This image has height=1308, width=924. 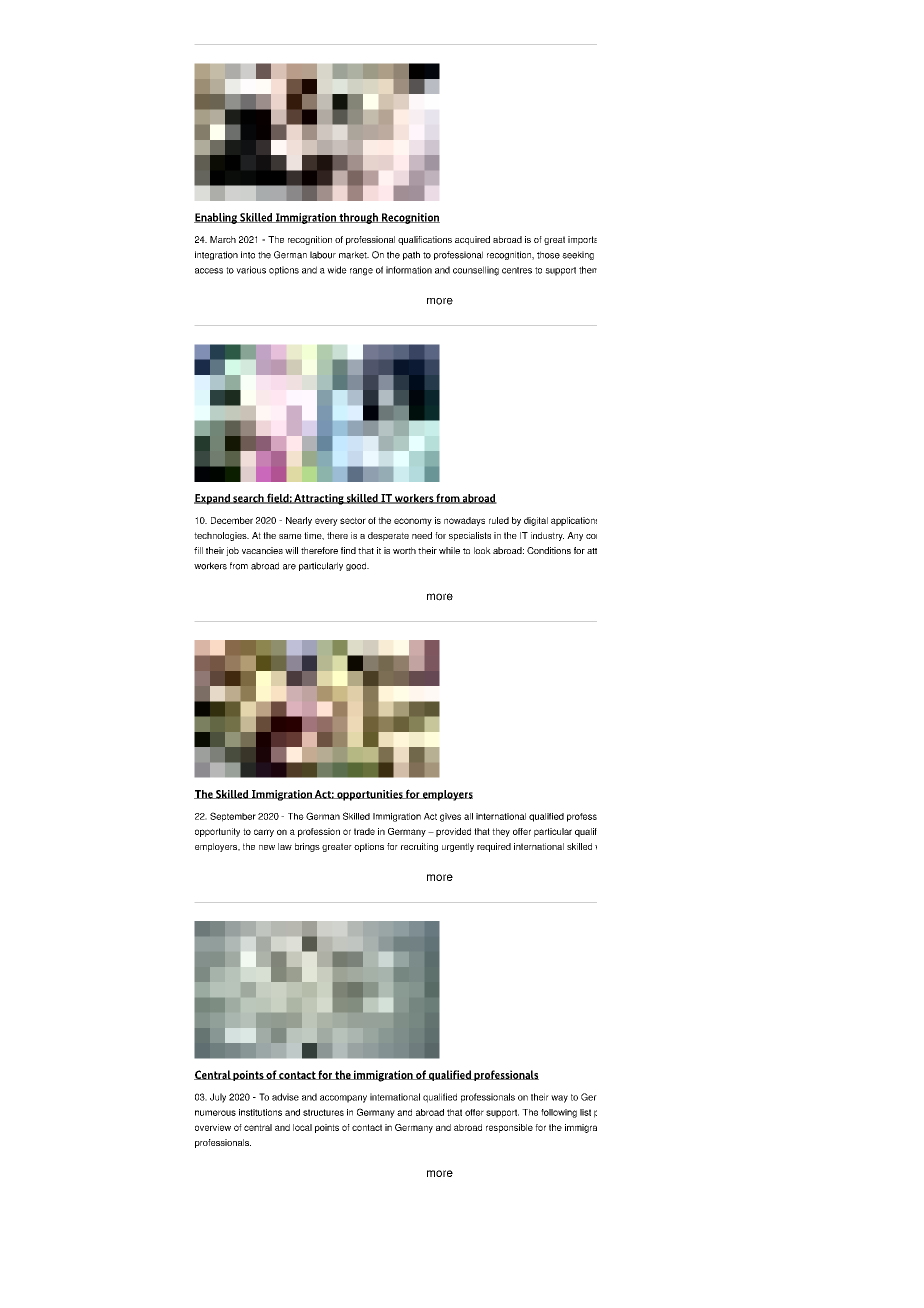 What do you see at coordinates (548, 255) in the image?
I see `those` at bounding box center [548, 255].
